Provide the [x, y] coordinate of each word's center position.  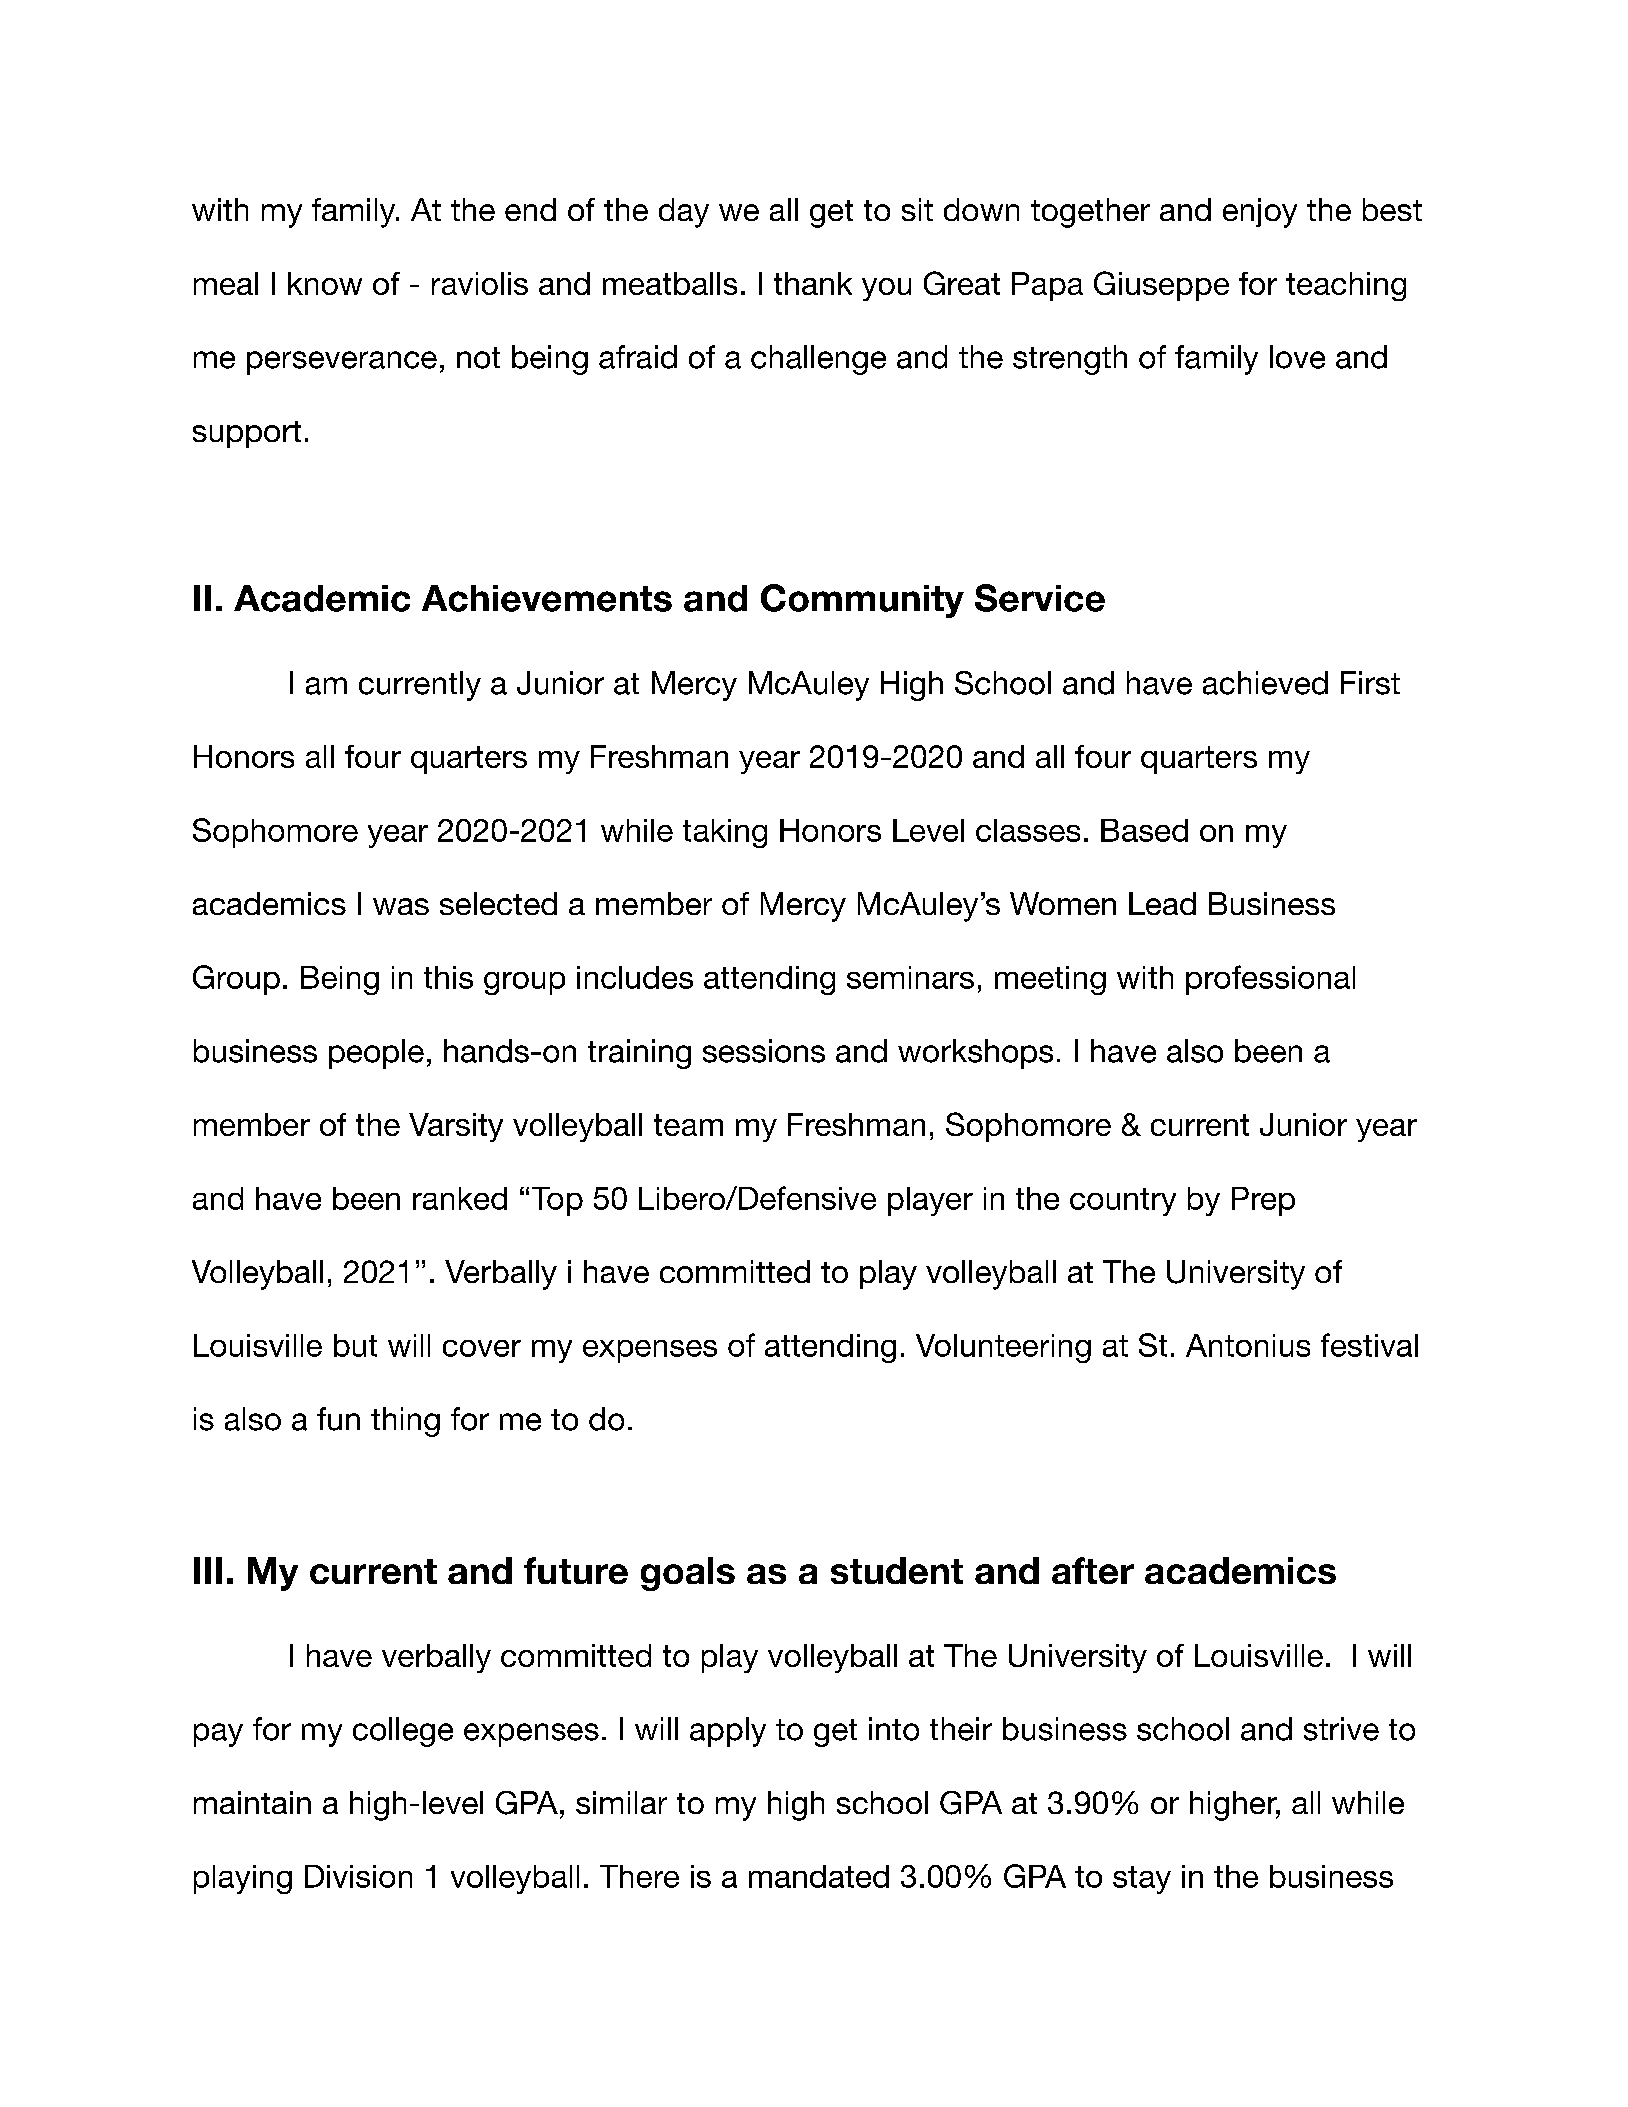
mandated [819, 1876]
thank [813, 283]
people [376, 1054]
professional [1270, 980]
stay [1142, 1880]
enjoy [1260, 213]
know [325, 283]
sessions [764, 1051]
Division [358, 1876]
